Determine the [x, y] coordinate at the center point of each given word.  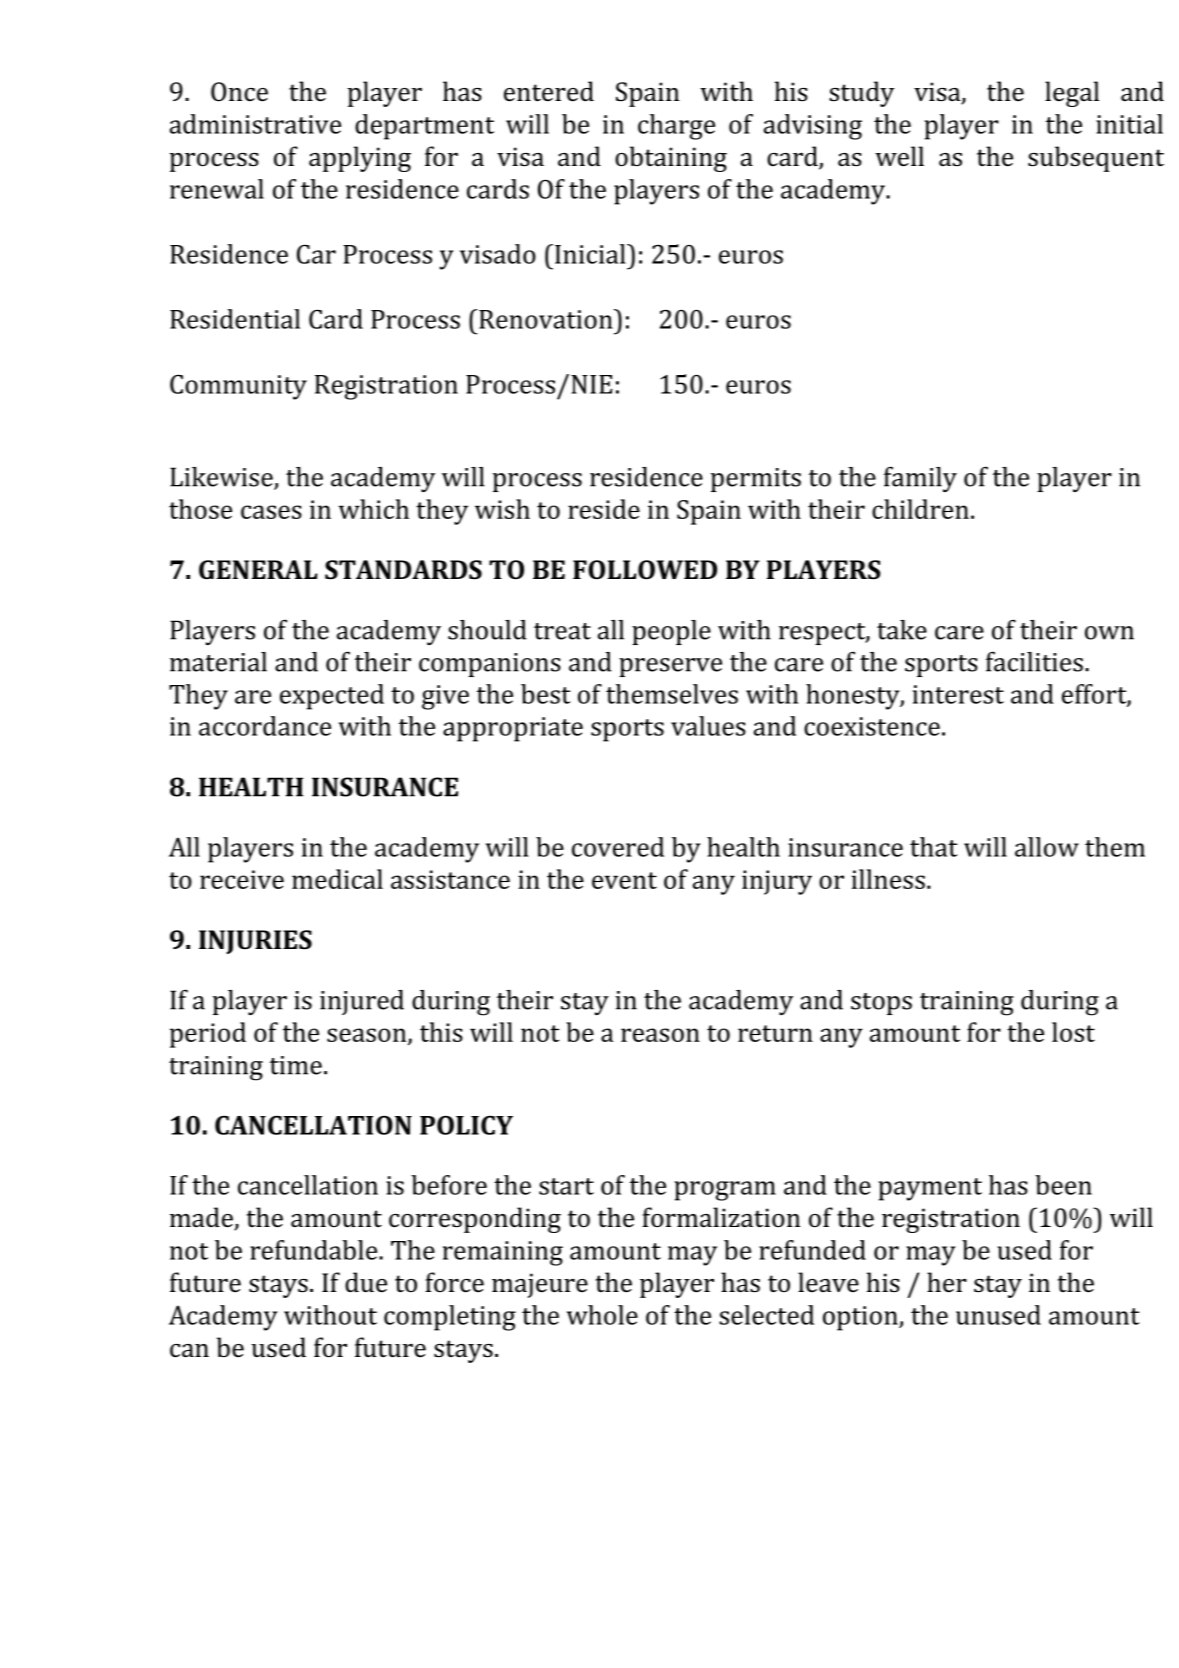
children [920, 509]
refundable [315, 1250]
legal [1072, 94]
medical [337, 879]
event [624, 880]
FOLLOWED [645, 570]
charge [676, 127]
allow [1047, 847]
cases [271, 512]
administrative [255, 124]
